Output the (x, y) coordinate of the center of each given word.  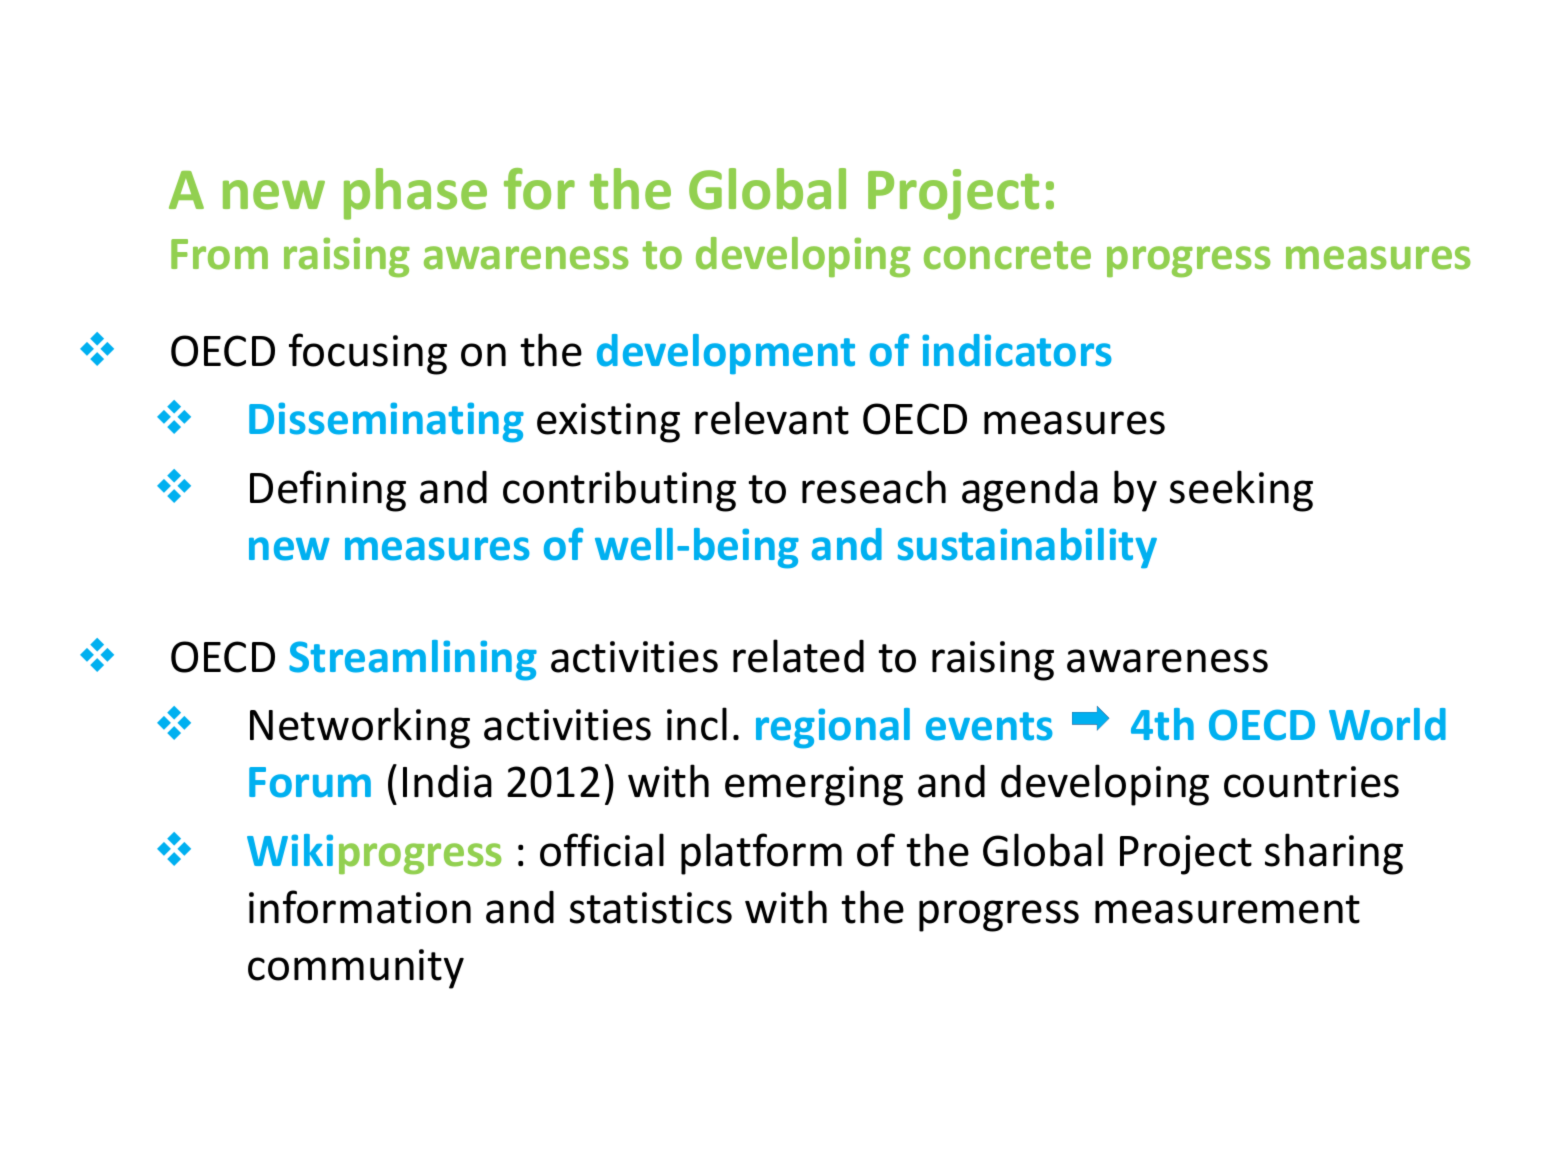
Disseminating (386, 422)
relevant (772, 418)
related (798, 656)
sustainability (1027, 548)
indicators (1017, 350)
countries (1311, 782)
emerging (814, 786)
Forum (310, 782)
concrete (1007, 255)
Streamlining (413, 660)
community (356, 969)
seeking (1241, 491)
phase (415, 194)
